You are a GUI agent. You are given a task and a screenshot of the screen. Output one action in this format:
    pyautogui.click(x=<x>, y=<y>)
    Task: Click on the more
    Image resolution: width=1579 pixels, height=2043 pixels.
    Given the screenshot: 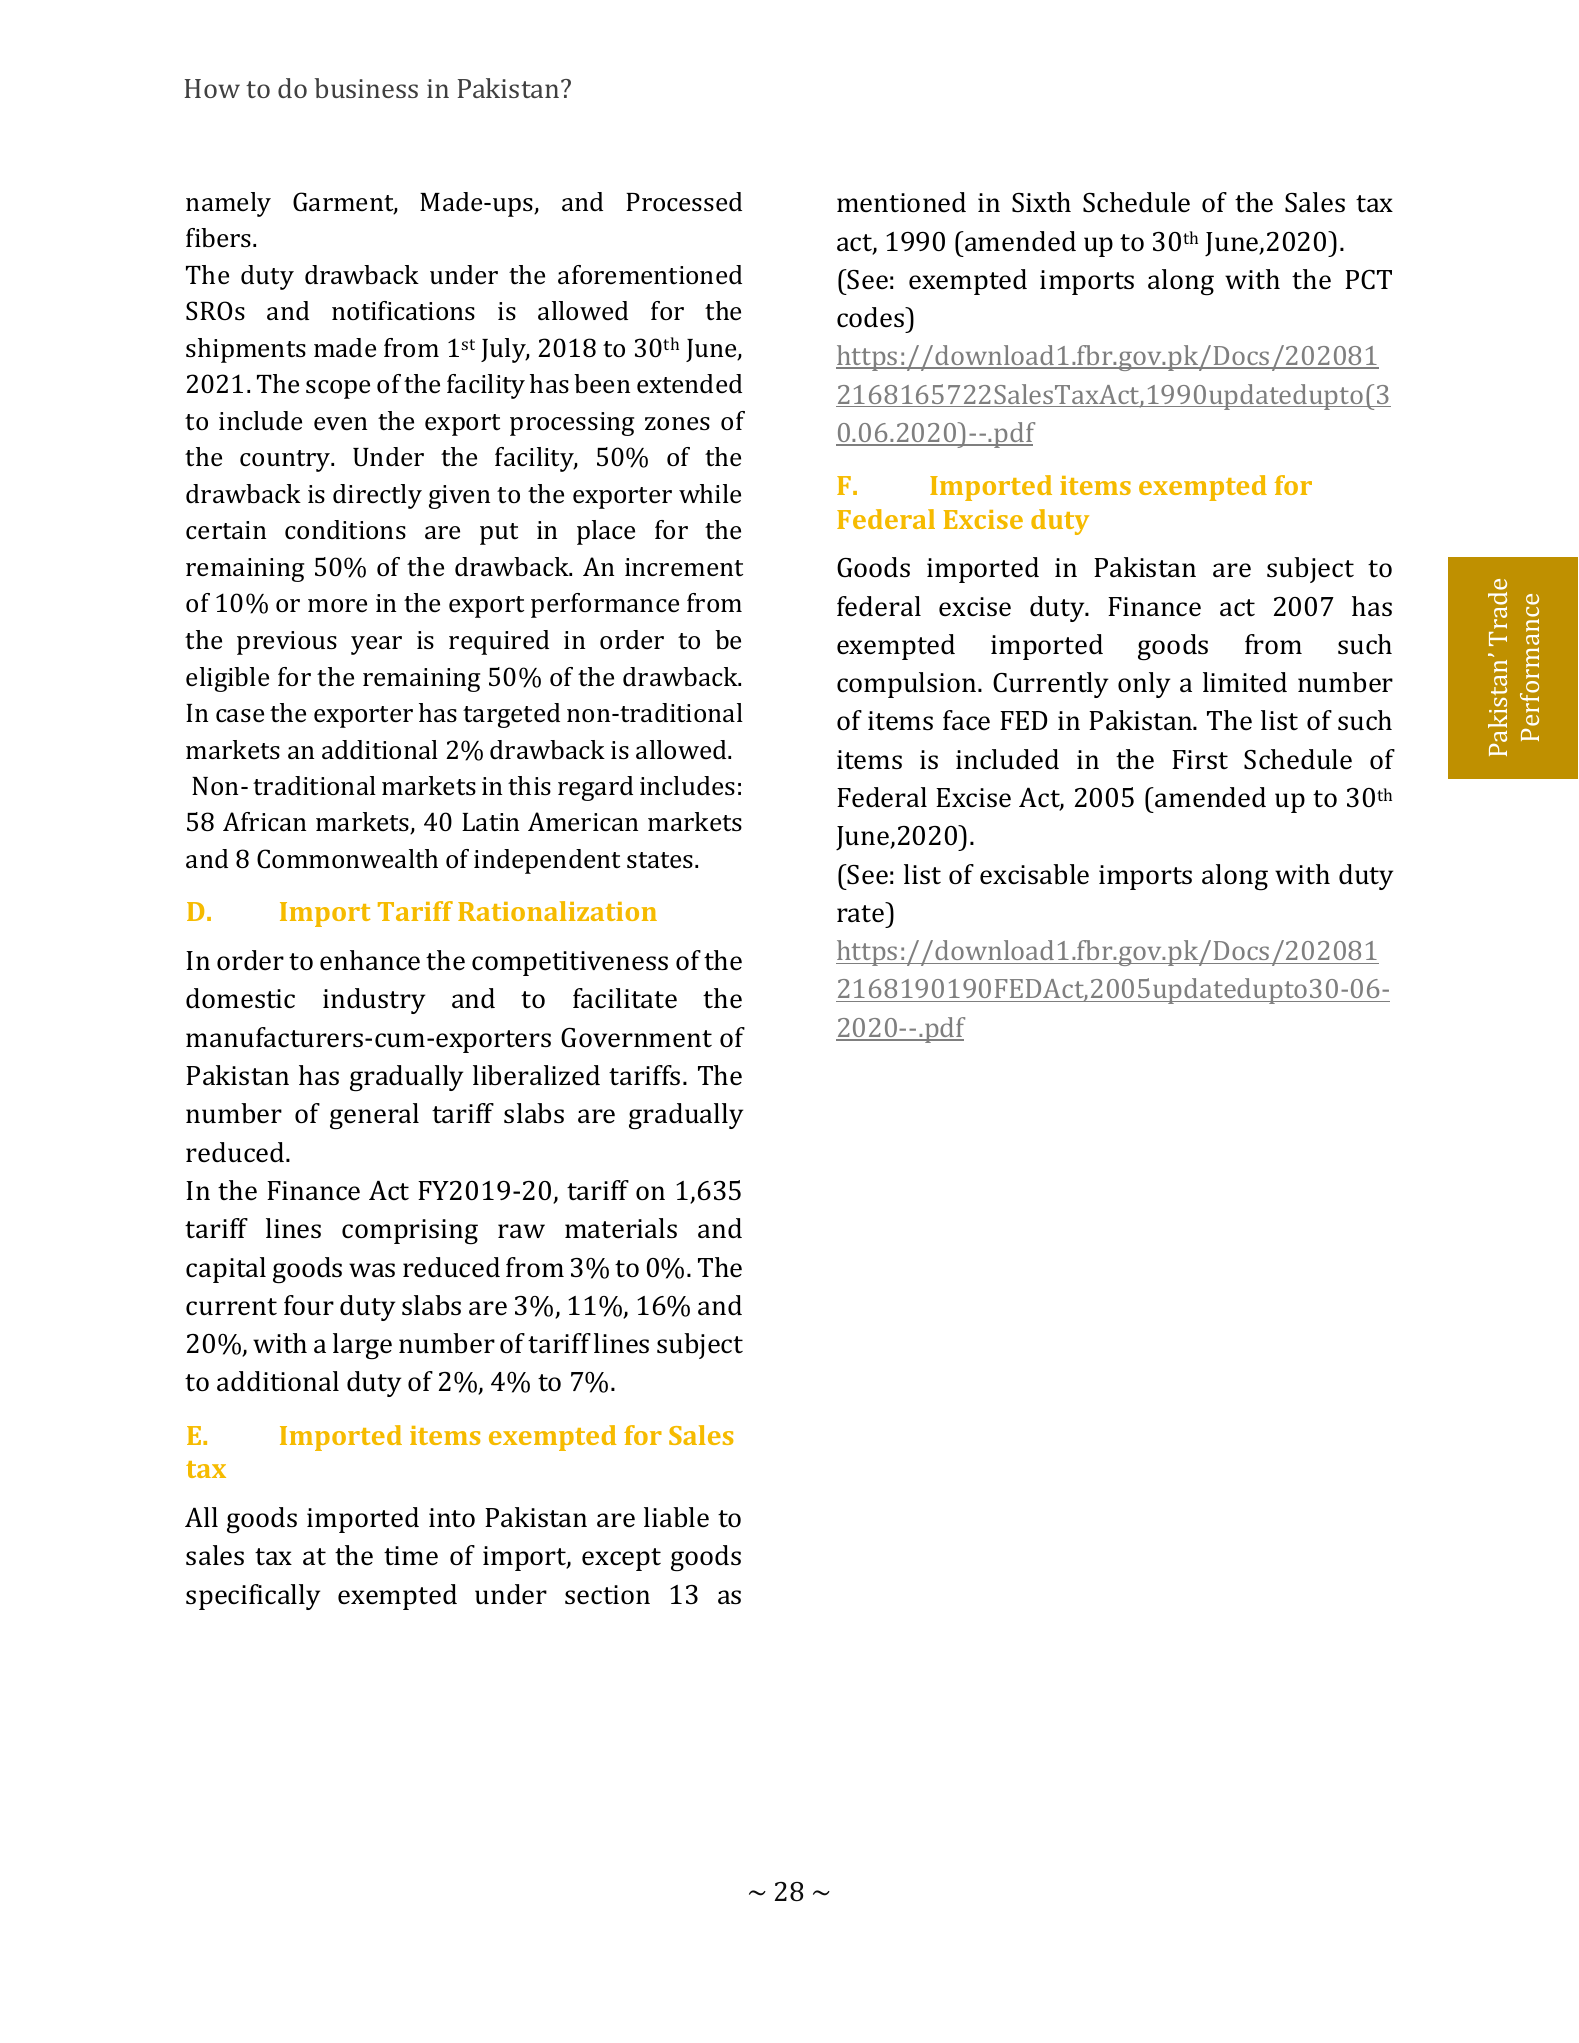 What is the action you would take?
    pyautogui.click(x=337, y=605)
